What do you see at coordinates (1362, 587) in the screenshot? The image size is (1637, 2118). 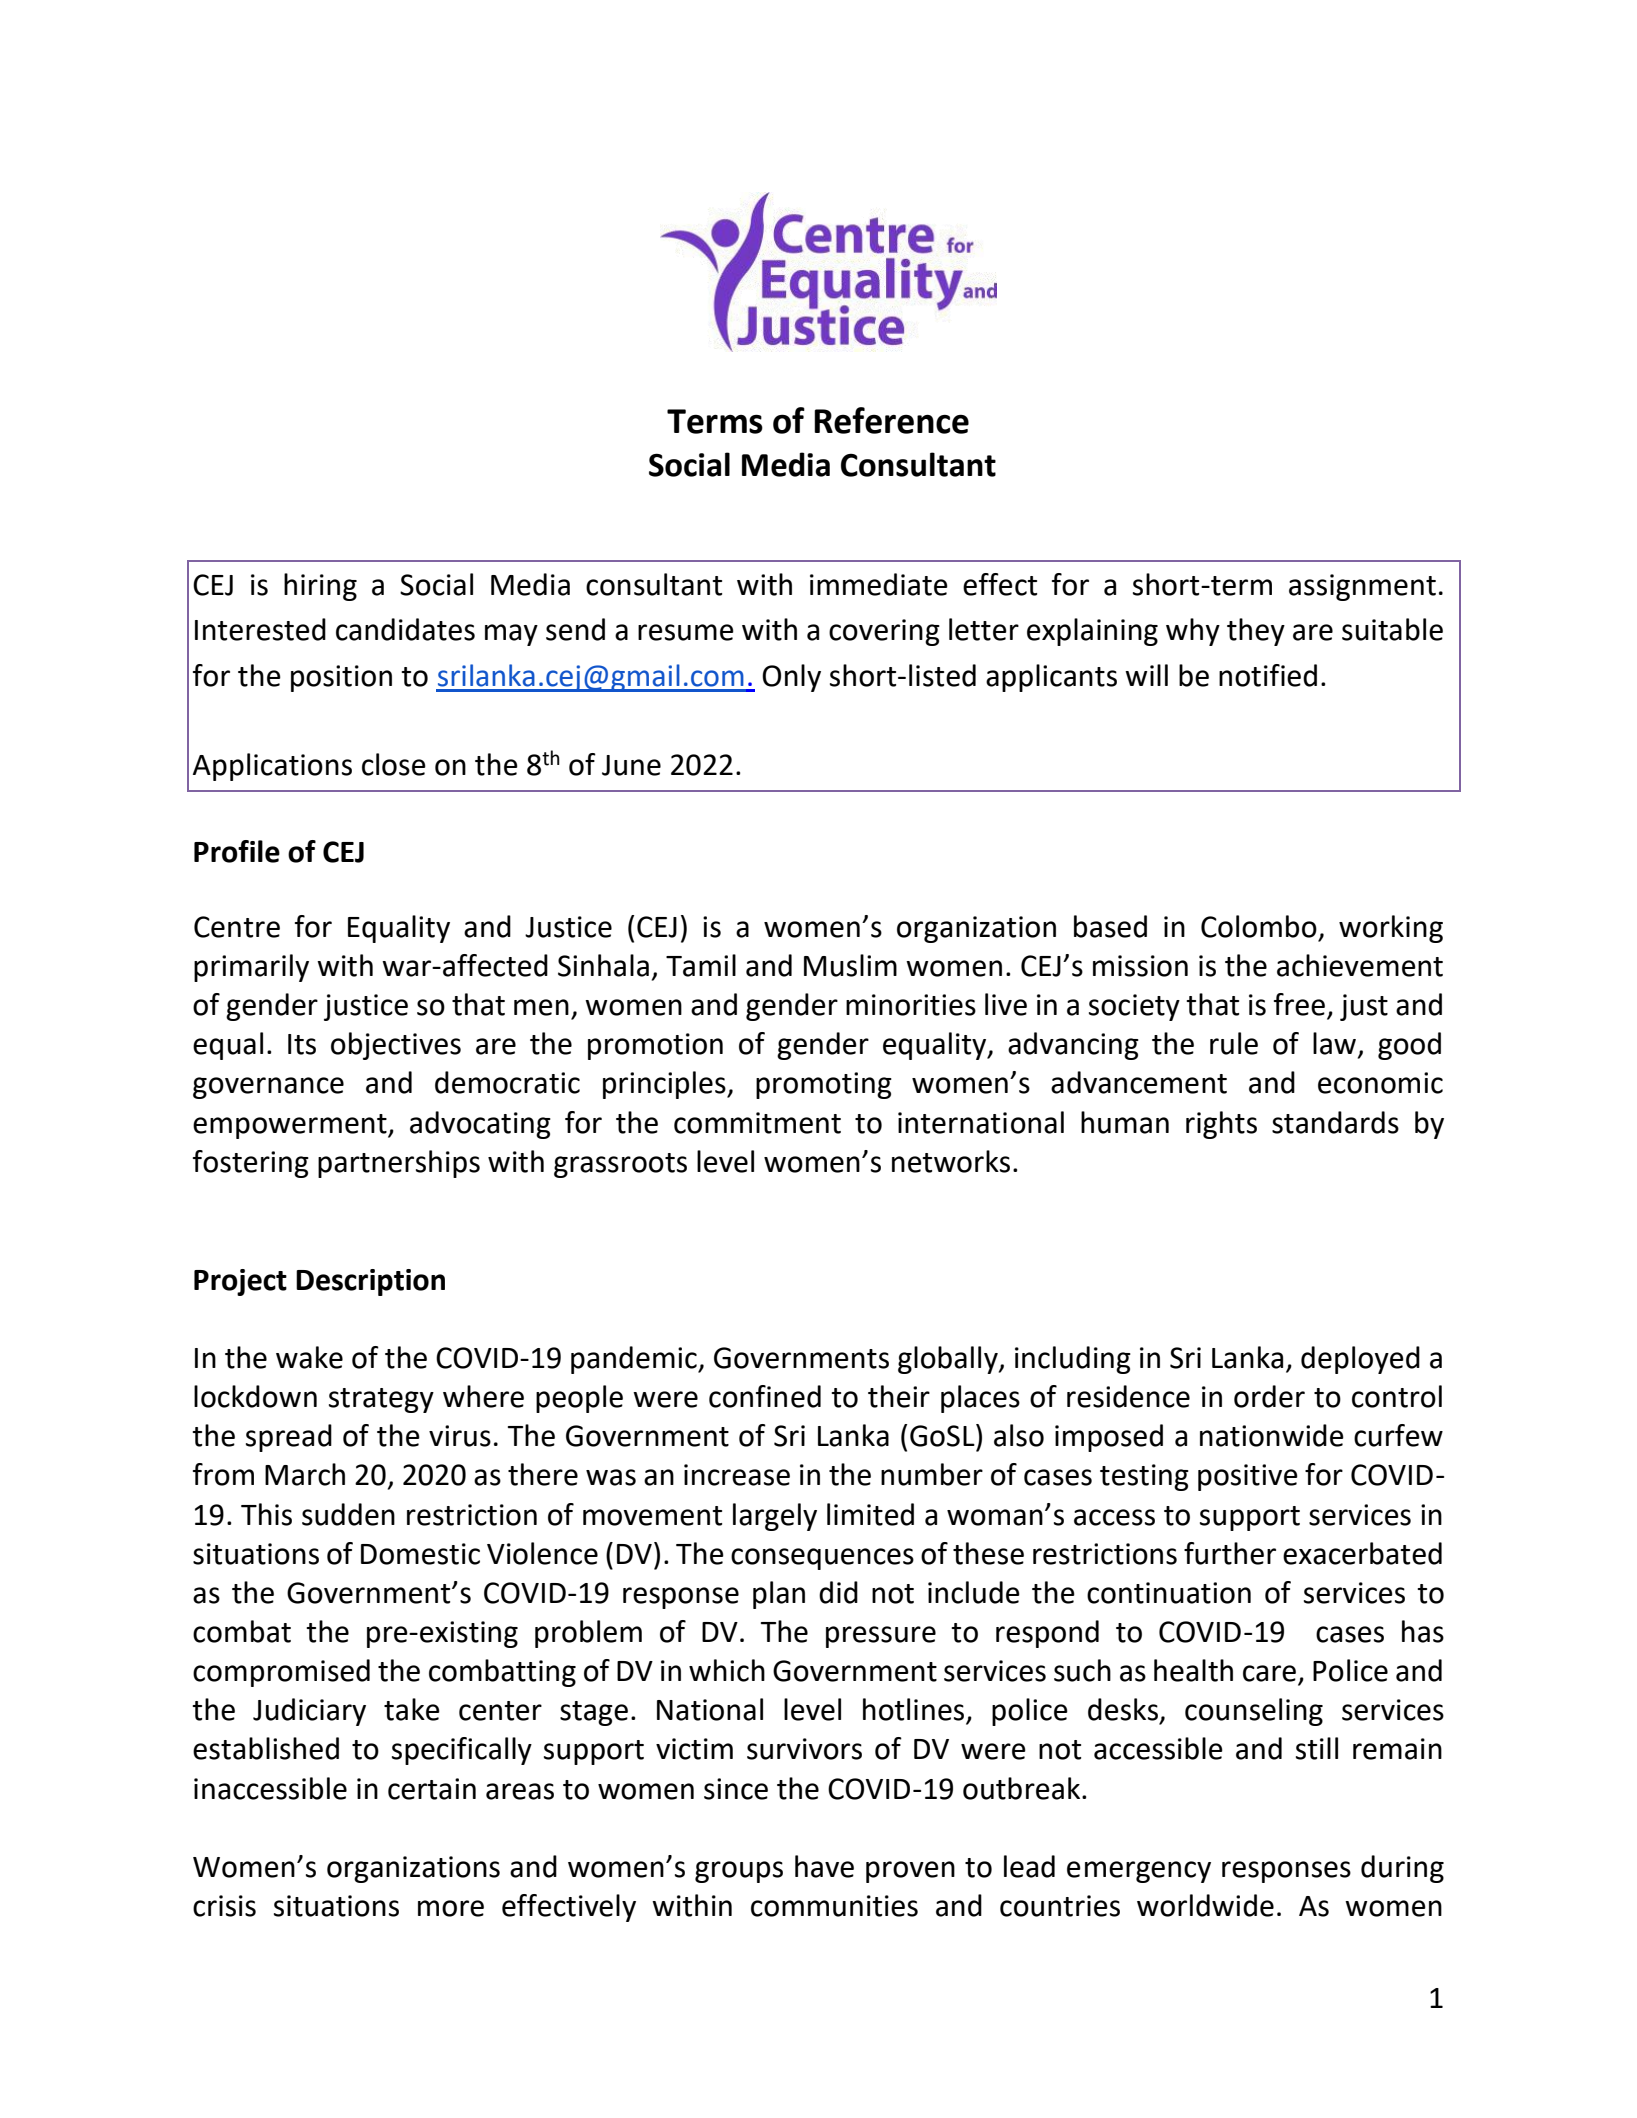 I see `assignment` at bounding box center [1362, 587].
